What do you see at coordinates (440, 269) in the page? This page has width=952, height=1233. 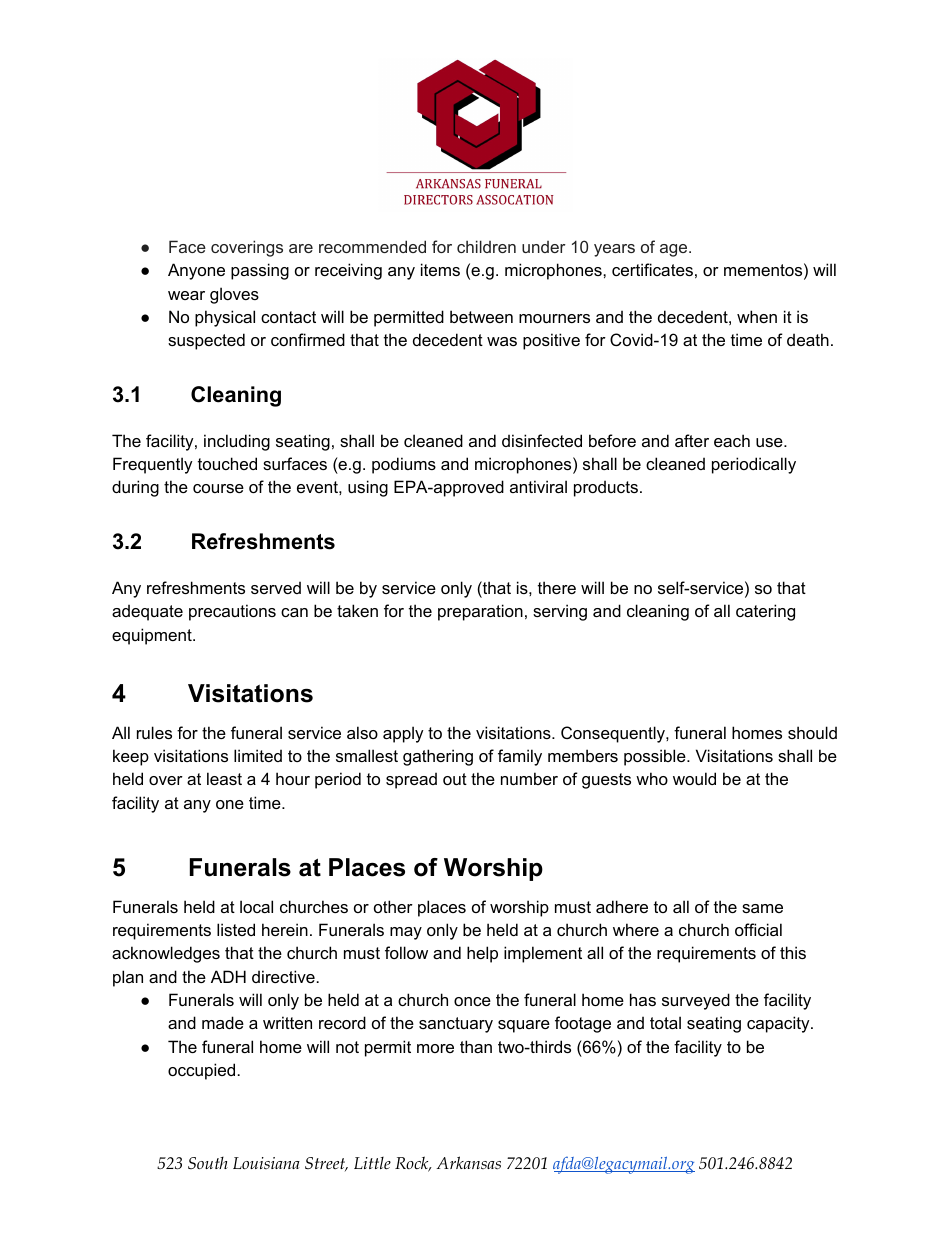 I see `items` at bounding box center [440, 269].
